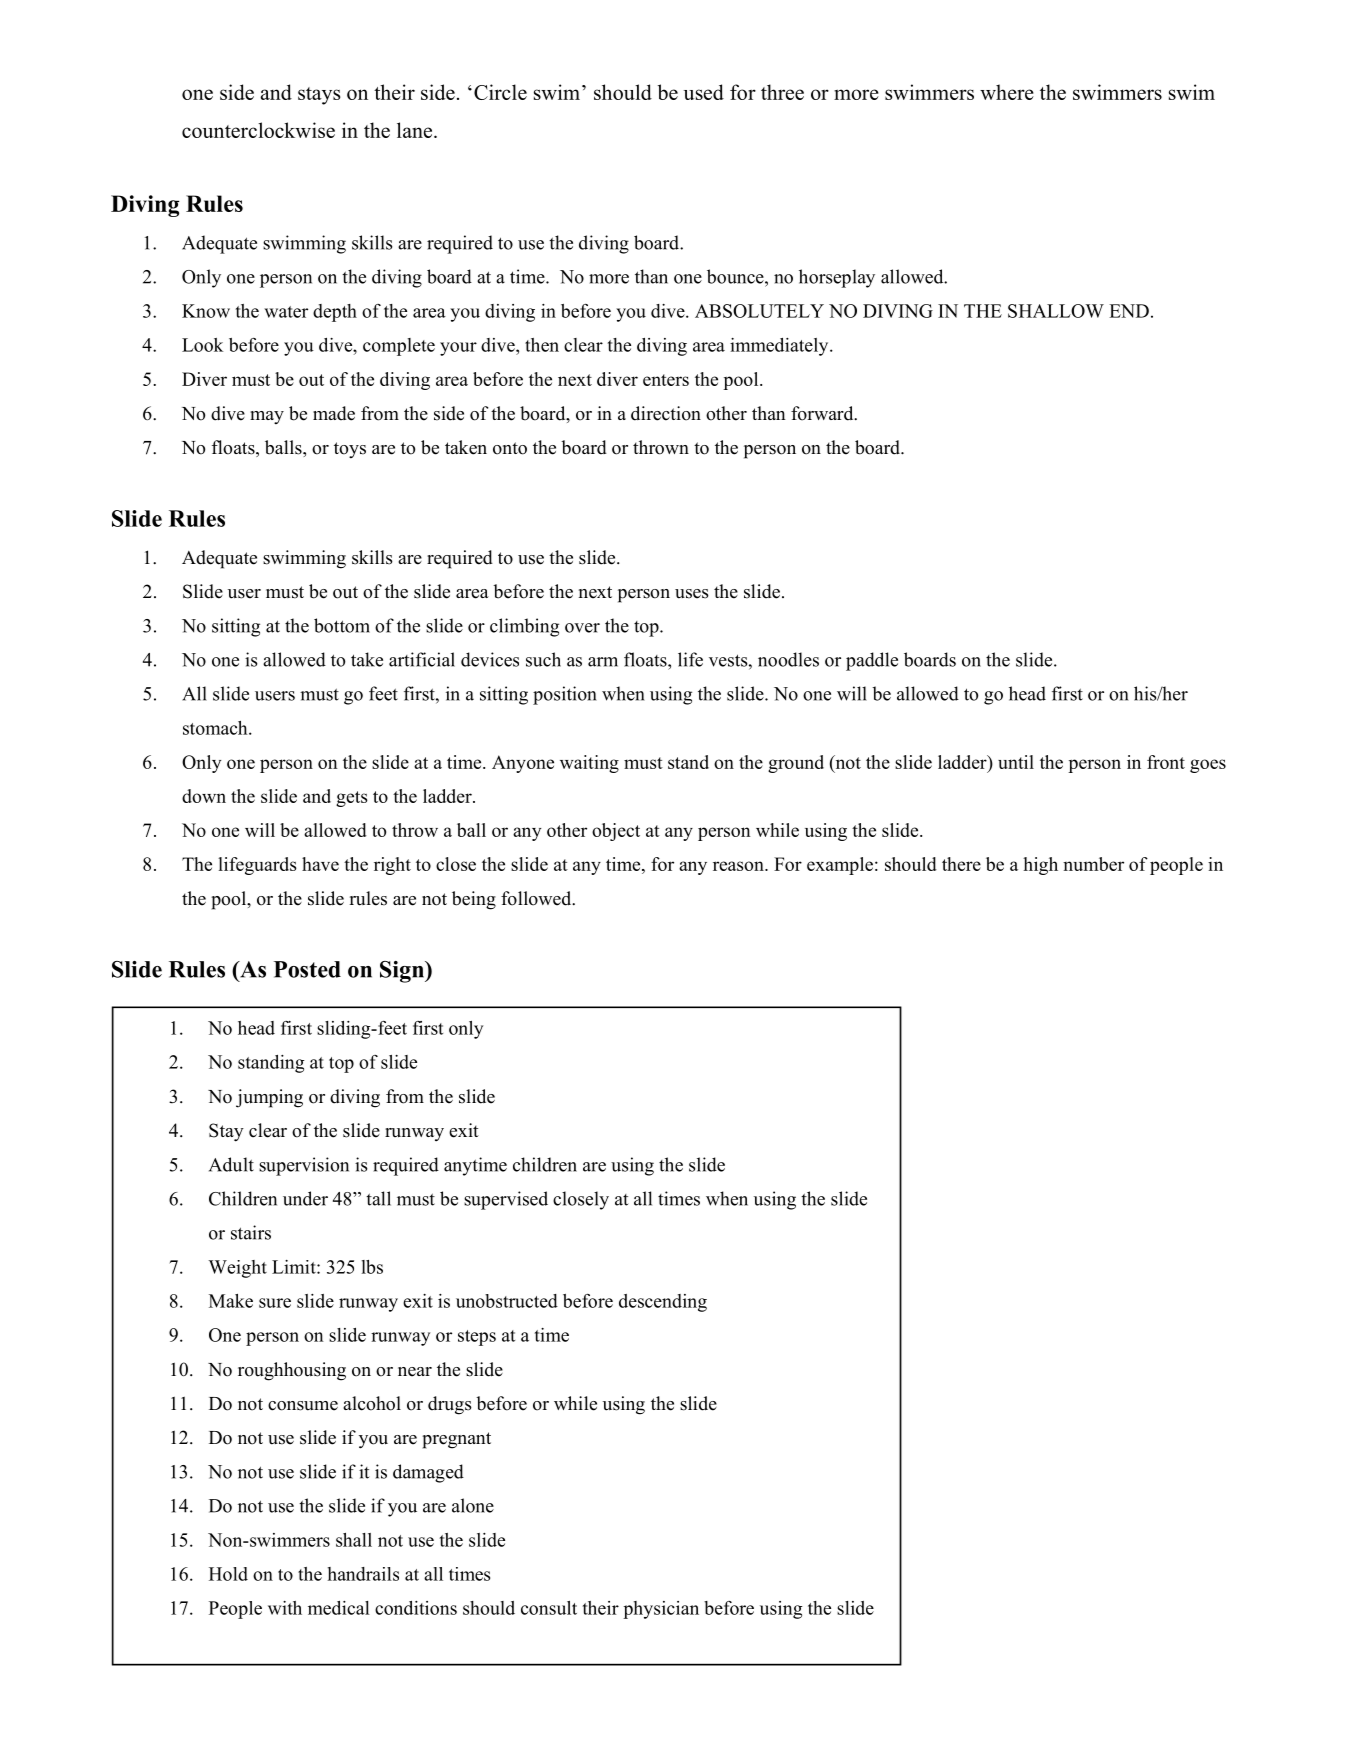  Describe the element at coordinates (549, 1608) in the page. I see `consult` at that location.
